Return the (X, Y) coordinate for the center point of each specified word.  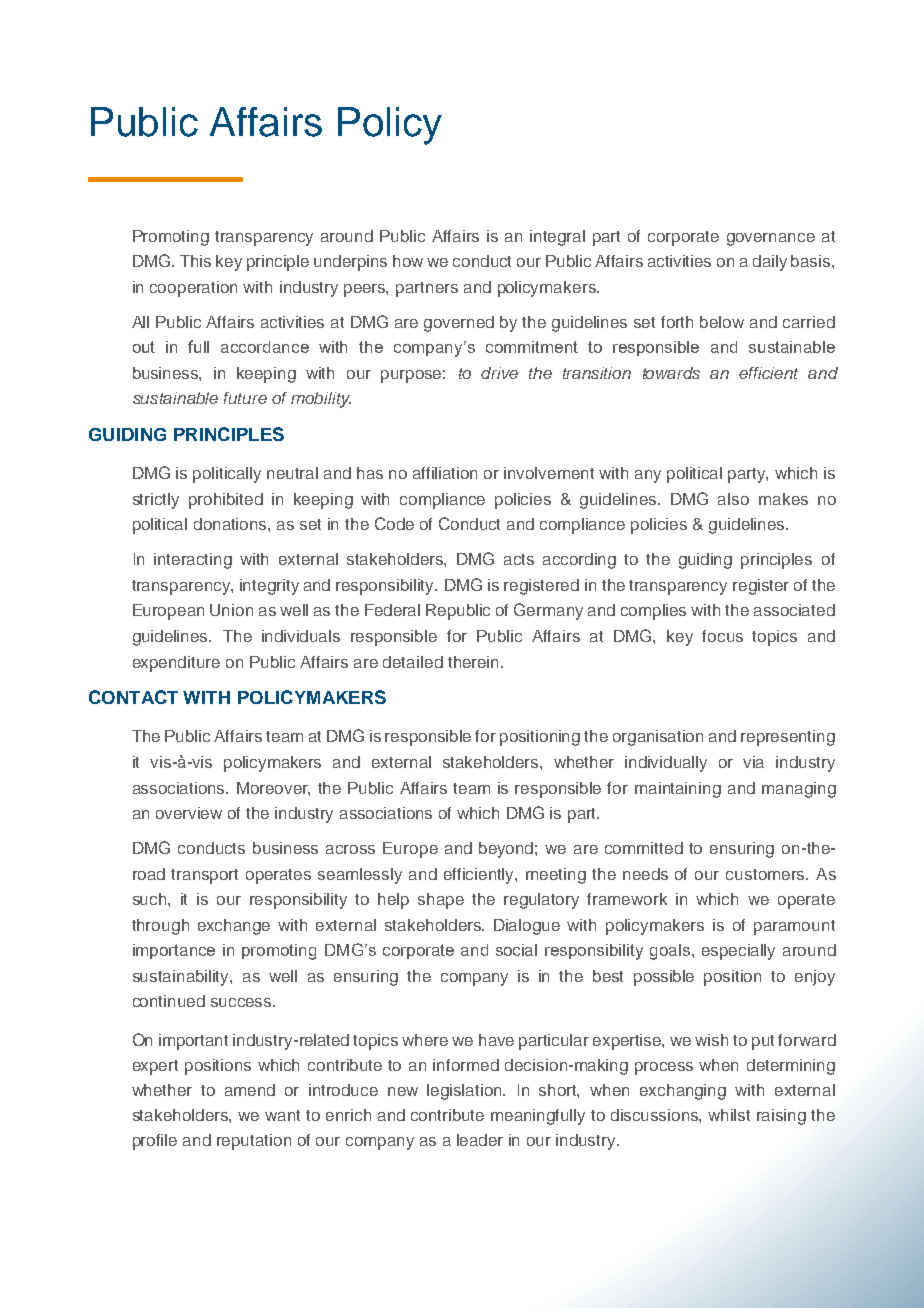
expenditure (176, 664)
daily (770, 263)
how (408, 261)
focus (722, 636)
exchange (234, 927)
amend (250, 1090)
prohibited (226, 501)
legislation (465, 1092)
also (733, 499)
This (195, 261)
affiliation (445, 473)
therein (475, 662)
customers (766, 874)
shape (441, 901)
